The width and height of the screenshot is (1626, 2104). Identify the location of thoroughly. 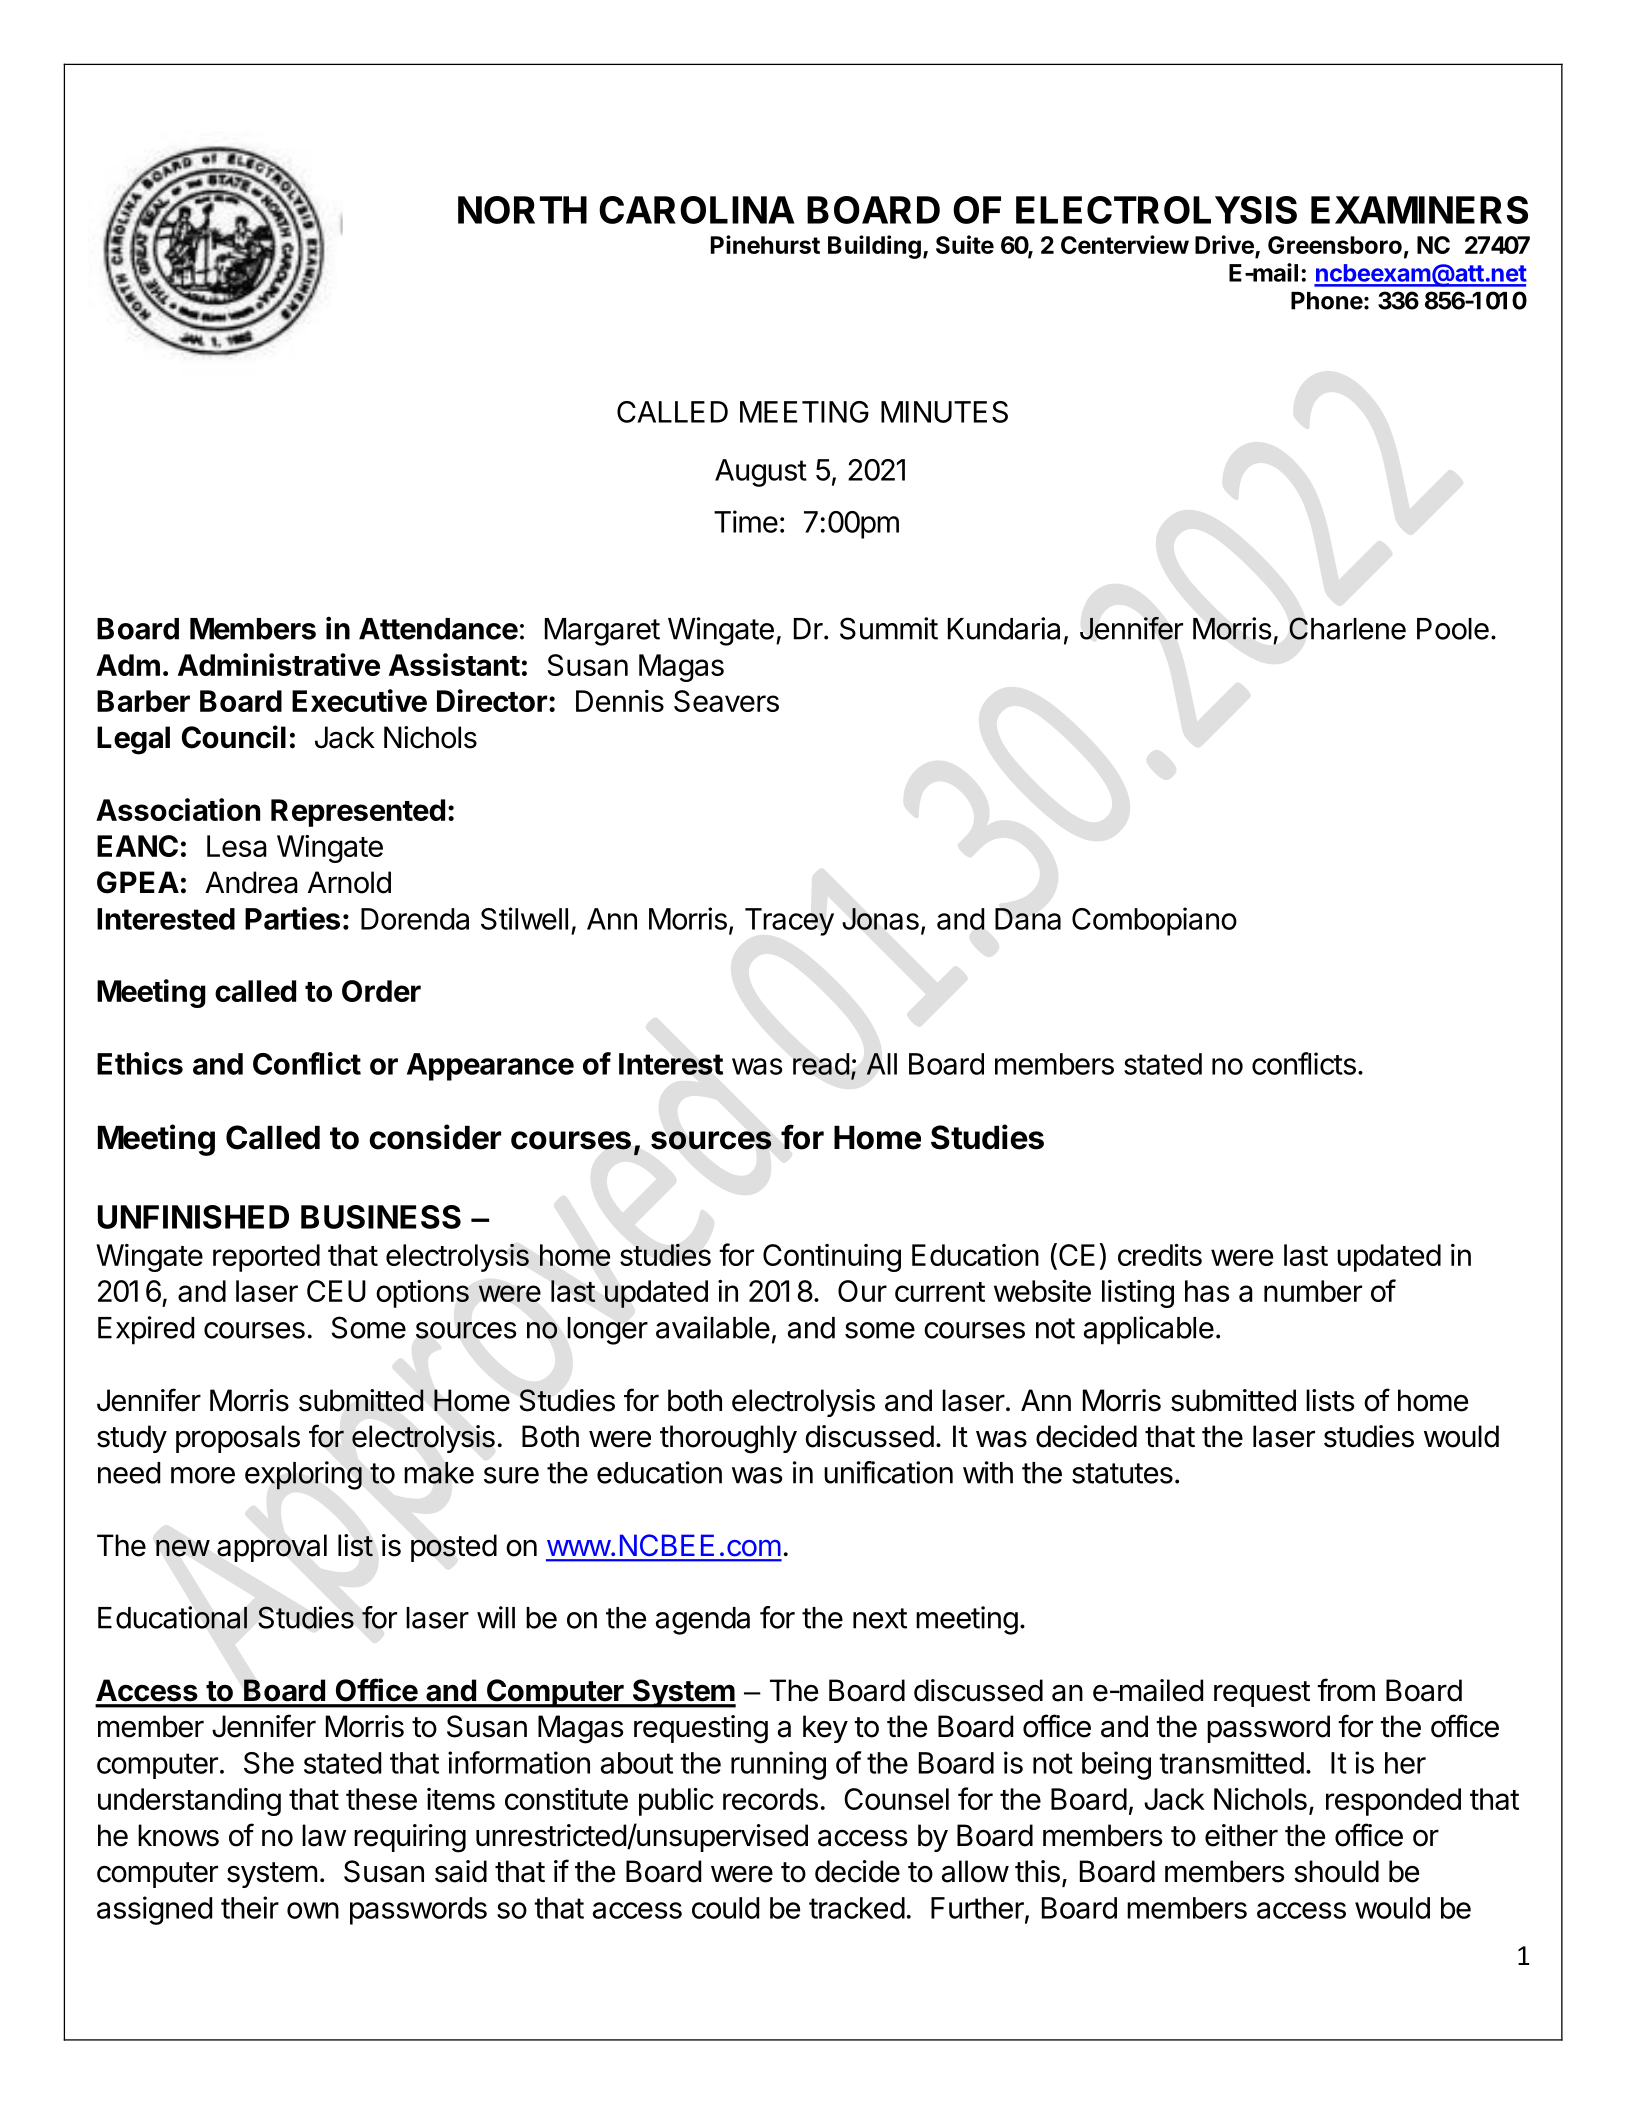
(728, 1439).
